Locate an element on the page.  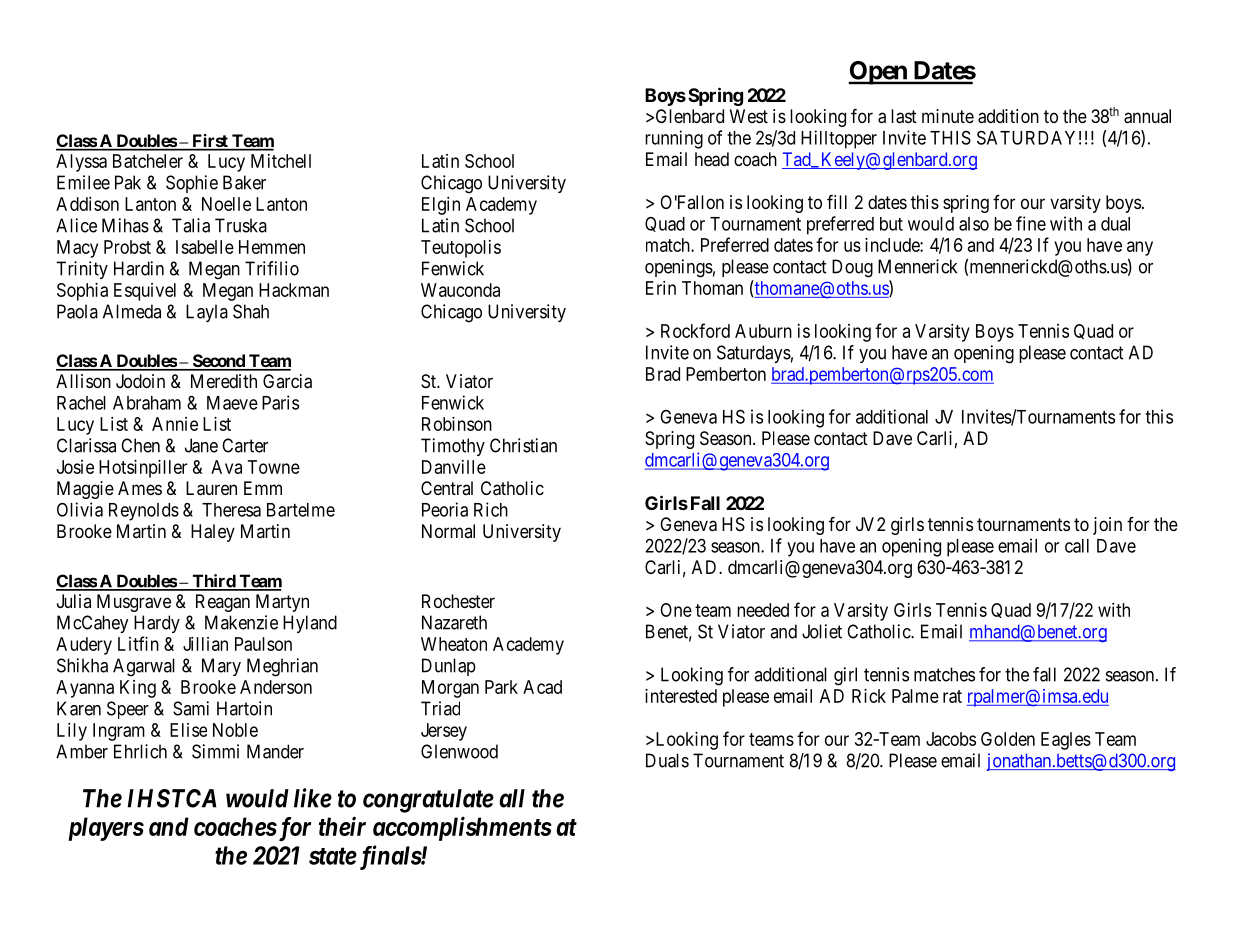
minute is located at coordinates (948, 116).
